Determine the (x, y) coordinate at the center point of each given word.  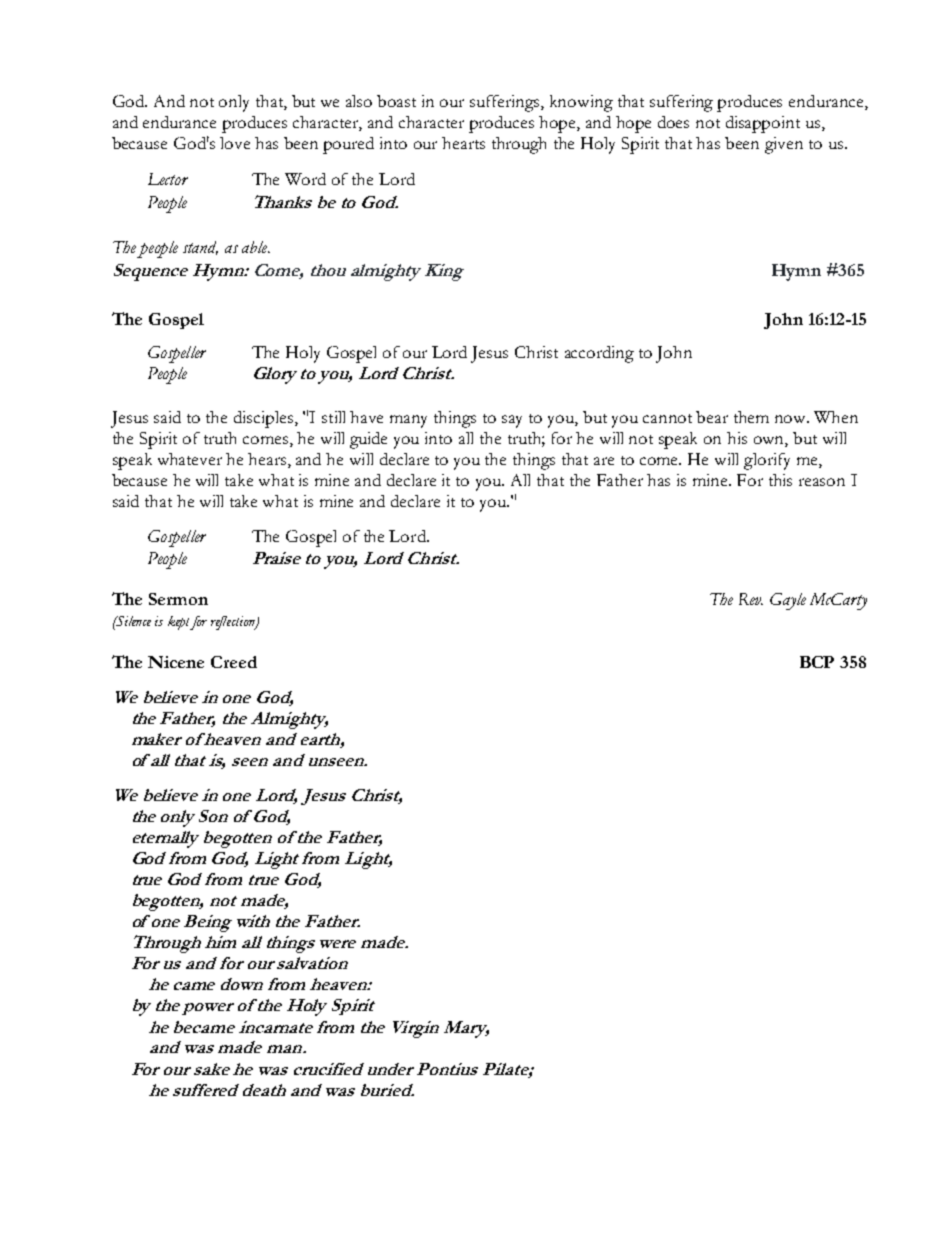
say (512, 421)
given (784, 145)
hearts (463, 143)
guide (368, 440)
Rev (751, 599)
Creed (234, 662)
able (256, 247)
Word (305, 179)
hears (268, 460)
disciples (265, 419)
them (751, 417)
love (235, 143)
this (780, 480)
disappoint (763, 124)
